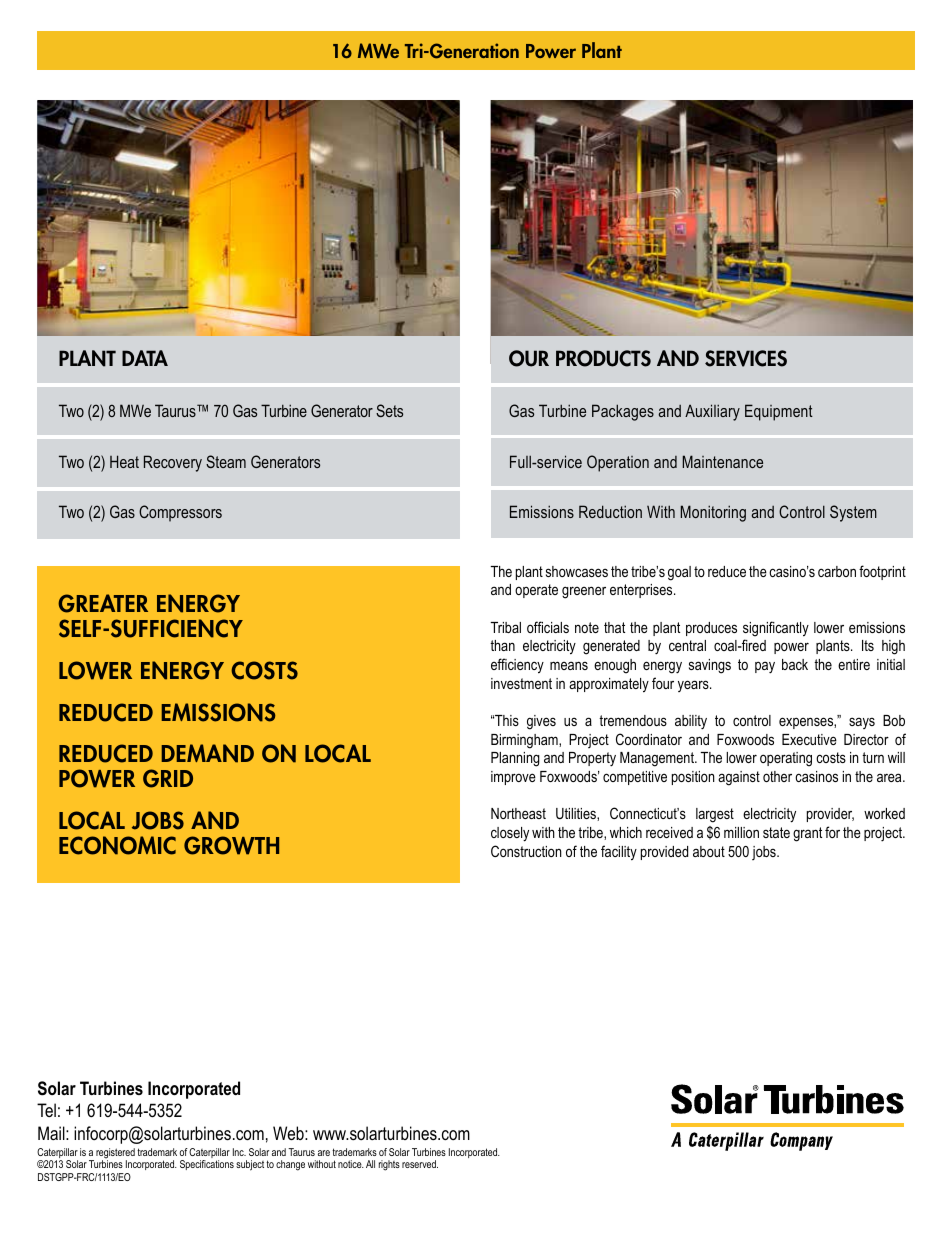 The height and width of the screenshot is (1233, 952). Describe the element at coordinates (145, 358) in the screenshot. I see `DATA` at that location.
